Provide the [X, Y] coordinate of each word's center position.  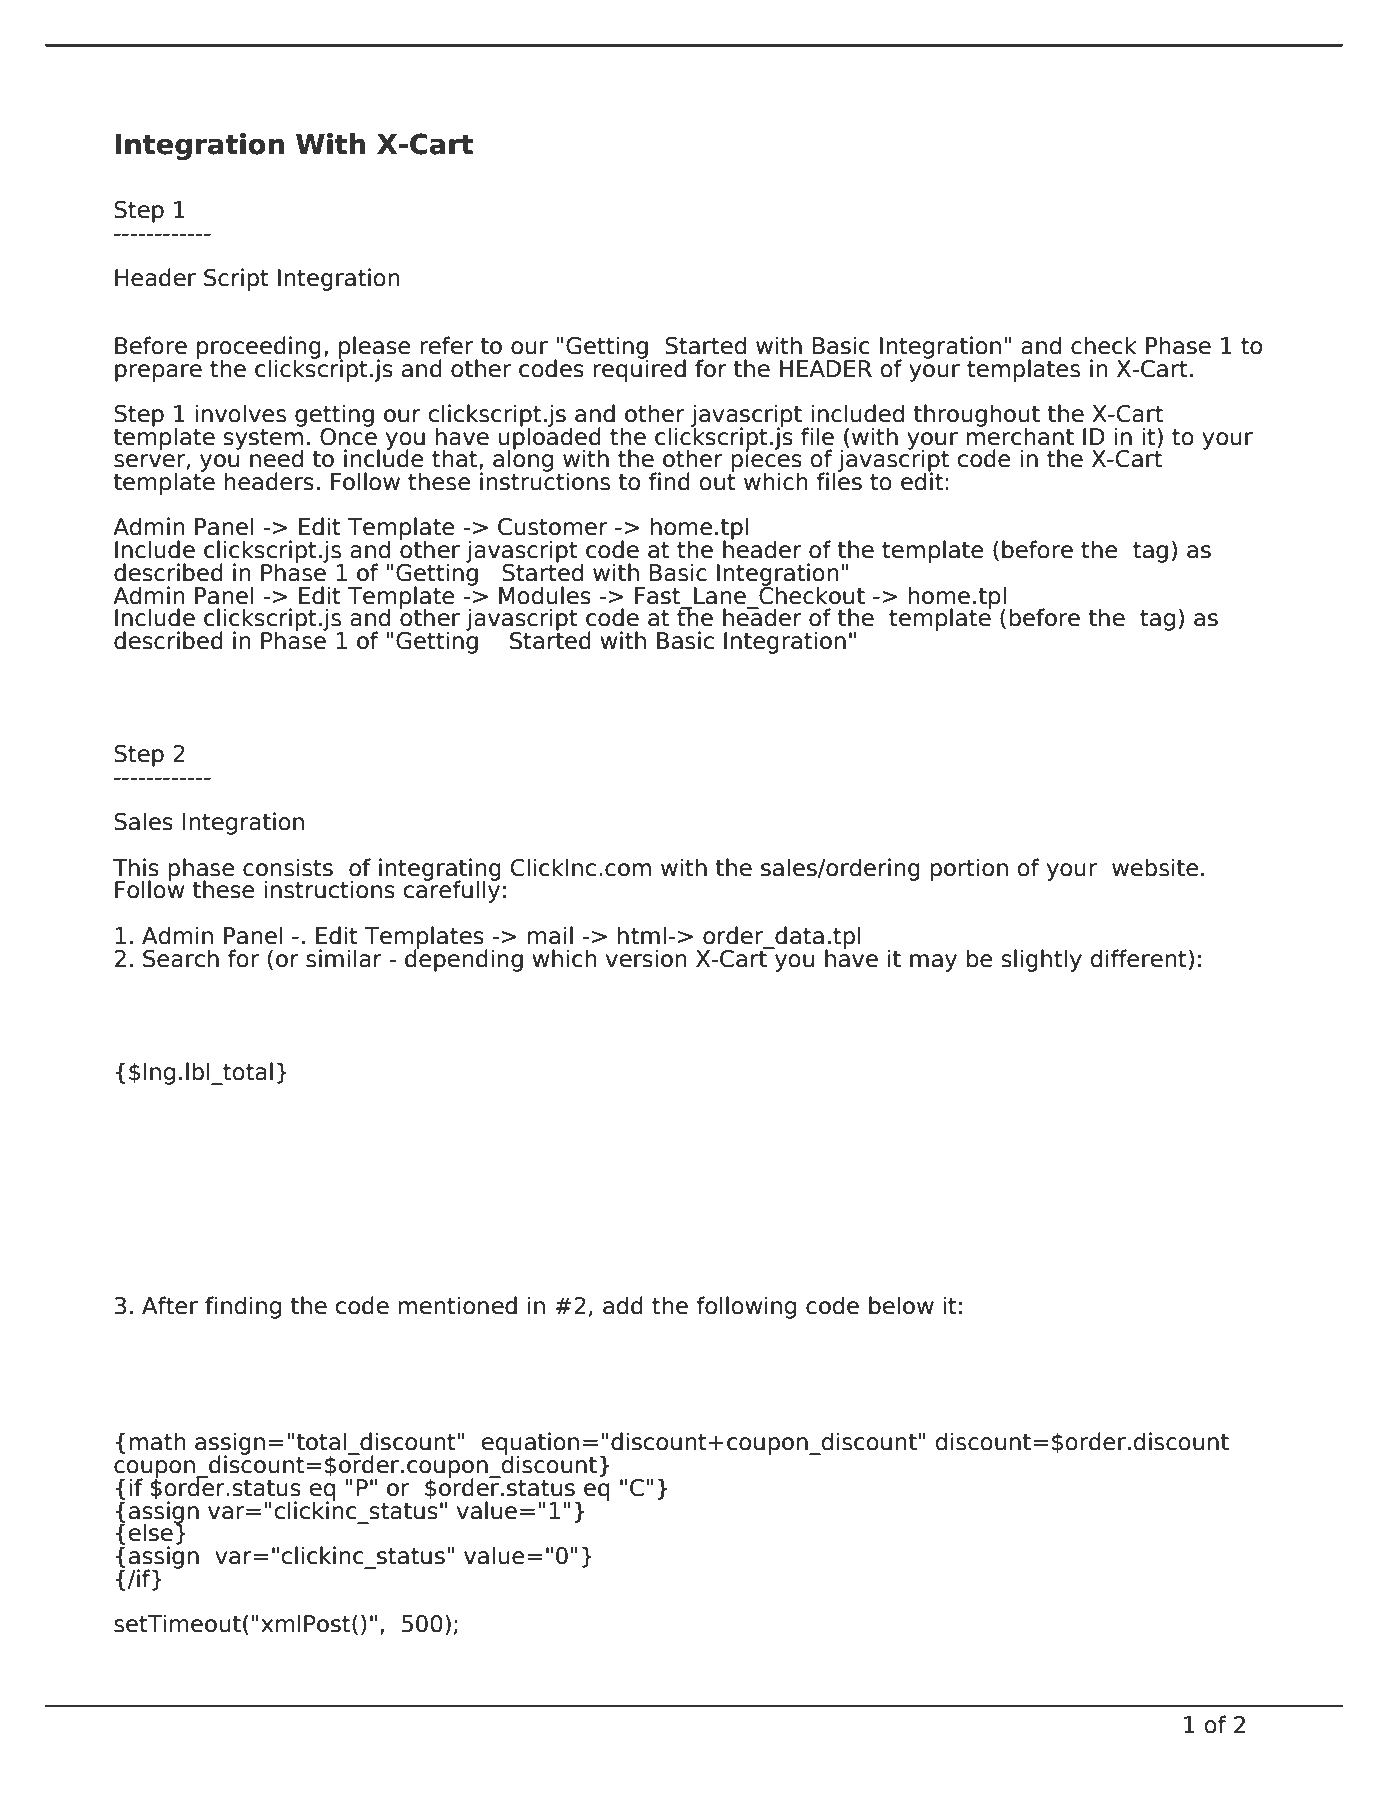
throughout [977, 416]
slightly [1041, 960]
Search [181, 958]
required [639, 369]
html [642, 935]
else [151, 1532]
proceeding [259, 348]
